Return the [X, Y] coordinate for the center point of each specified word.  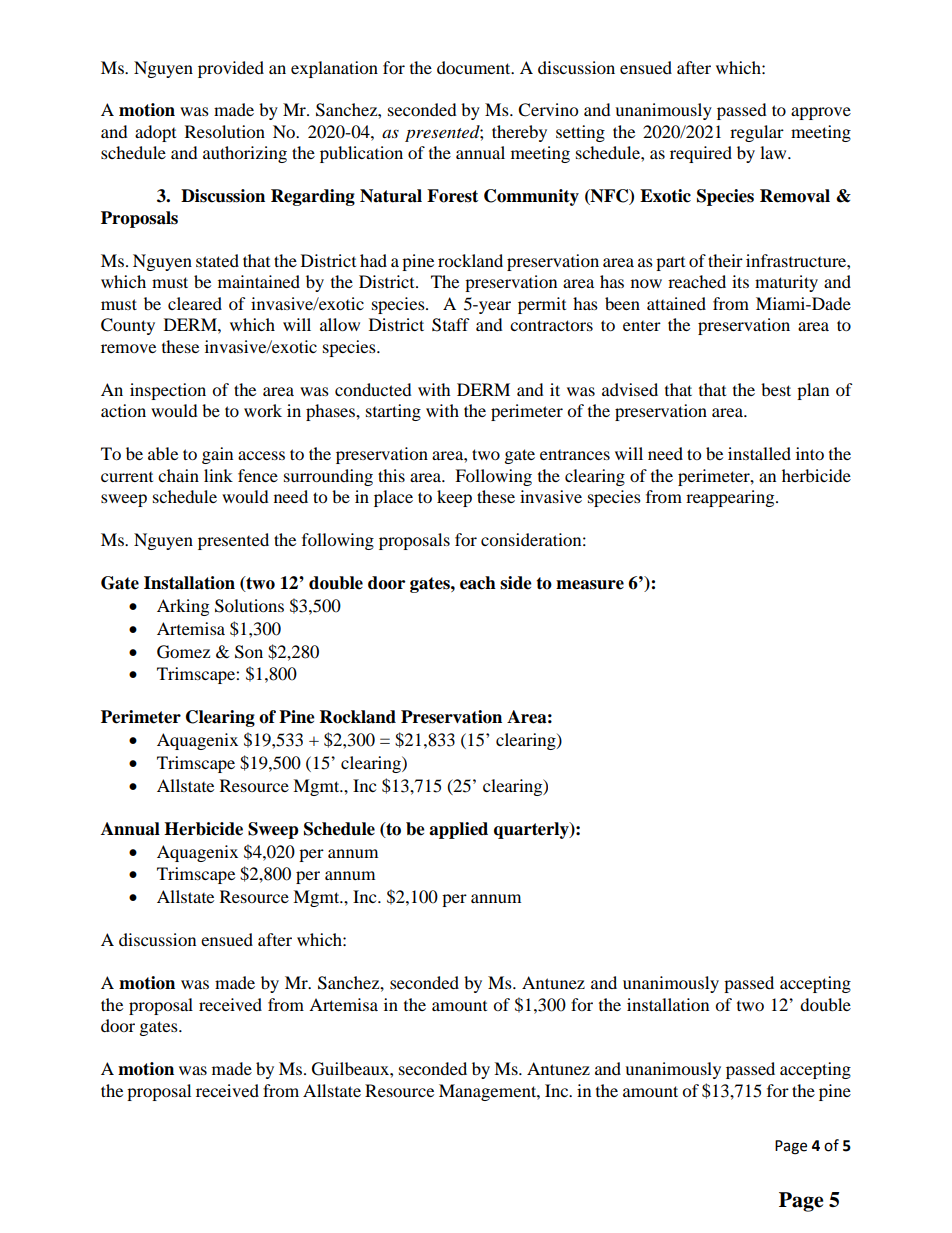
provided [231, 69]
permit [542, 305]
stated [217, 260]
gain [217, 455]
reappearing [731, 498]
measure [590, 585]
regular [757, 133]
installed [759, 453]
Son [249, 652]
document [475, 67]
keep [454, 498]
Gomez [183, 652]
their [725, 260]
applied [458, 830]
